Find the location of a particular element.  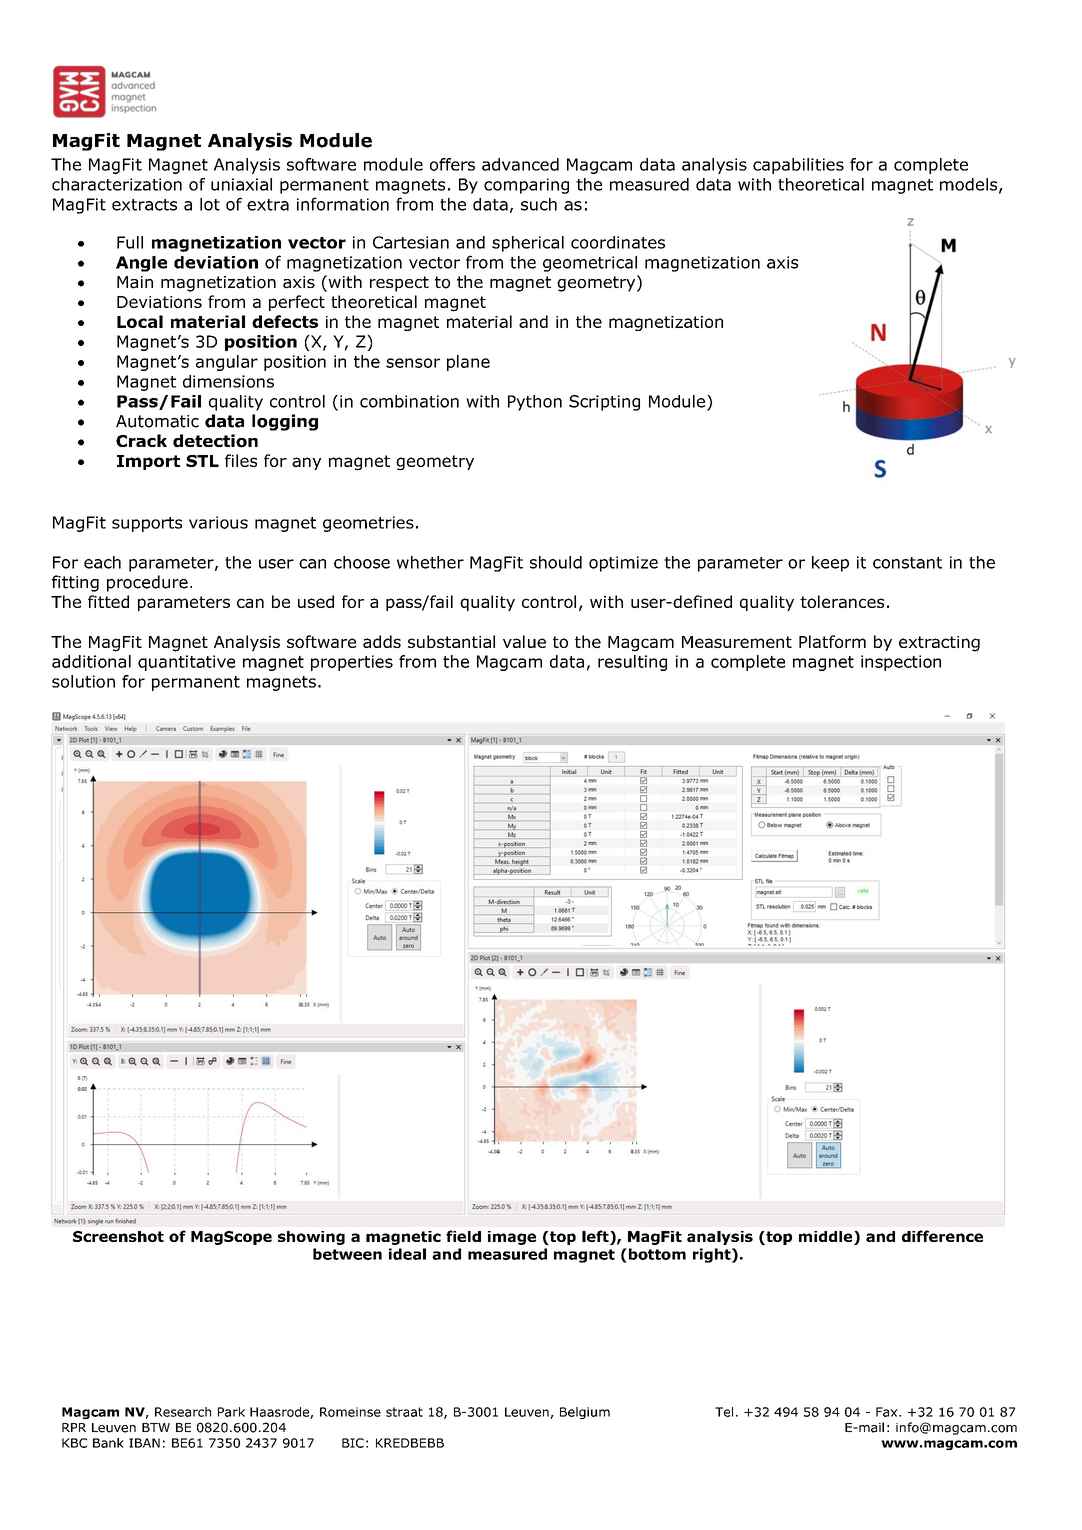

Screenshot is located at coordinates (118, 1236).
